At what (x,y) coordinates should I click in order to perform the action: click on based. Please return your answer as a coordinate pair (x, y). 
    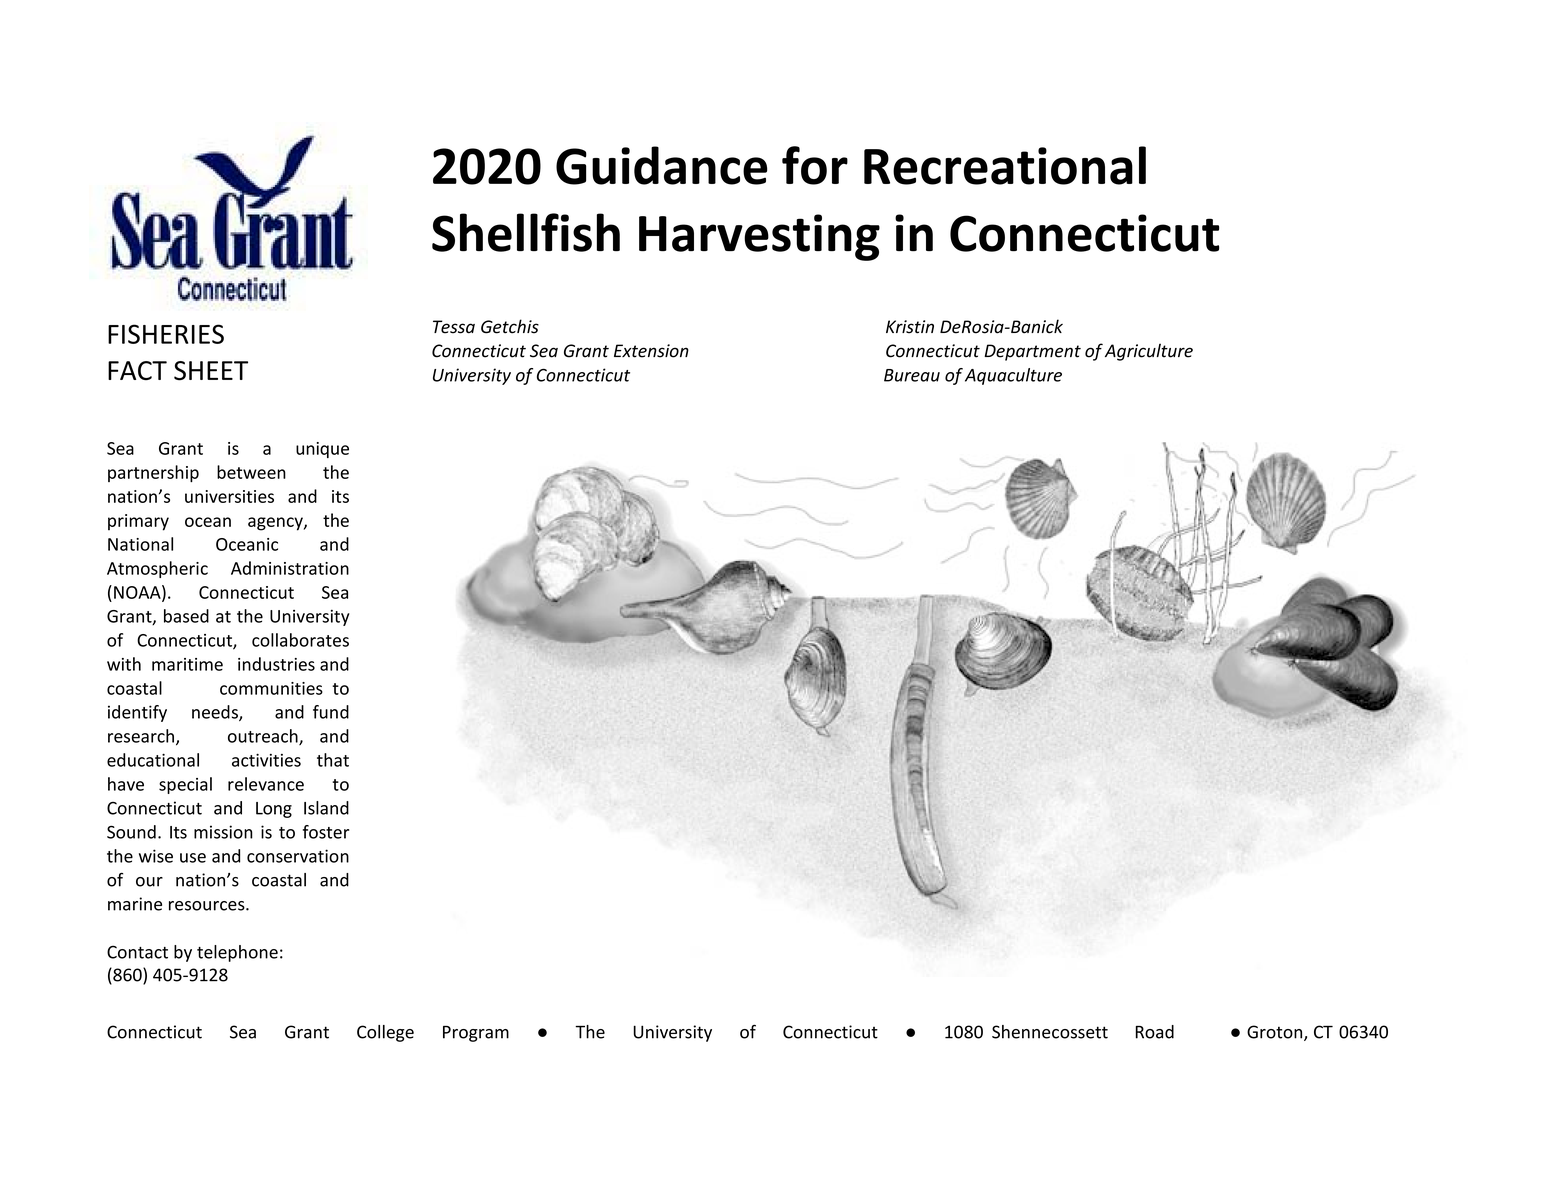
    Looking at the image, I should click on (186, 616).
